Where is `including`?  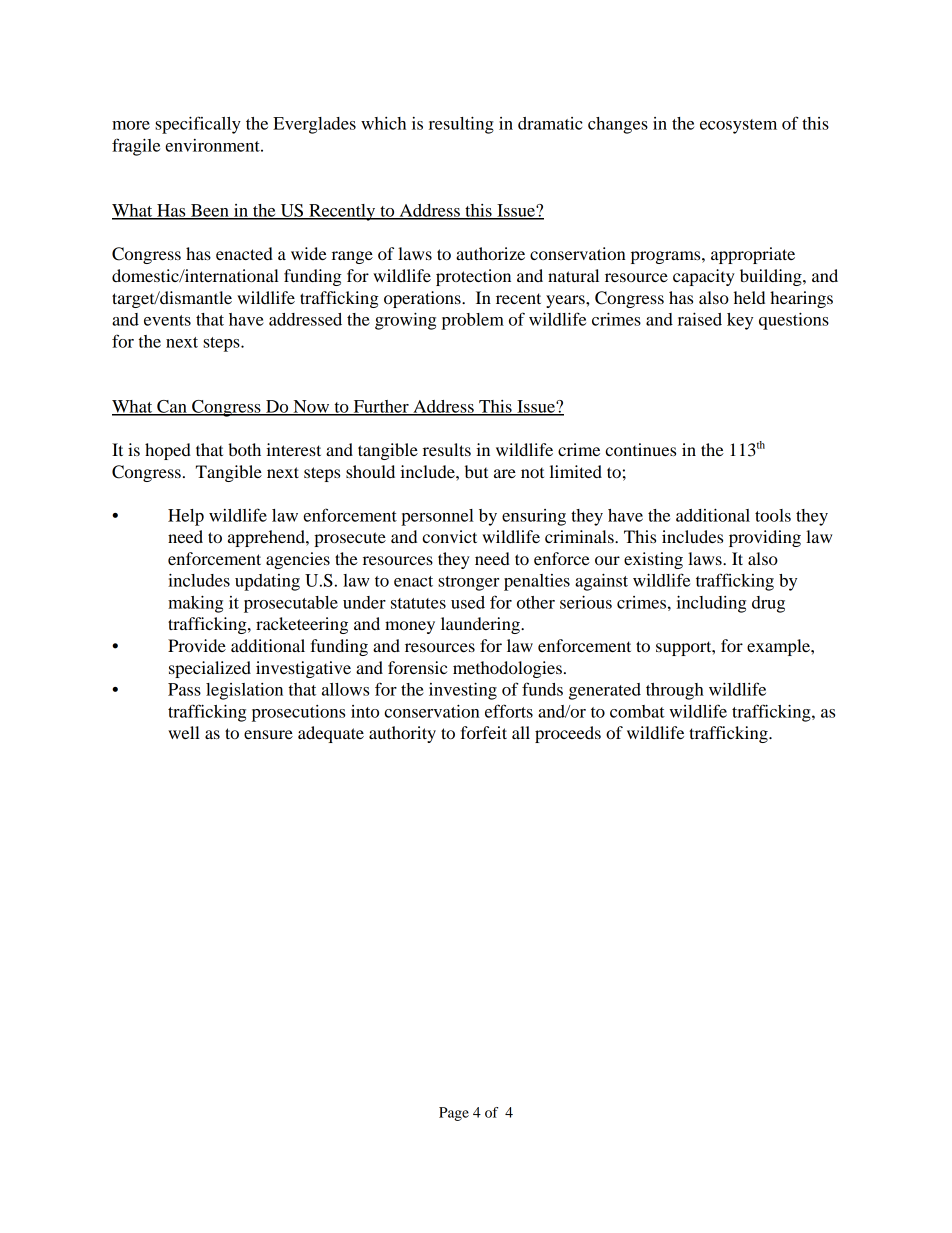 including is located at coordinates (711, 604).
